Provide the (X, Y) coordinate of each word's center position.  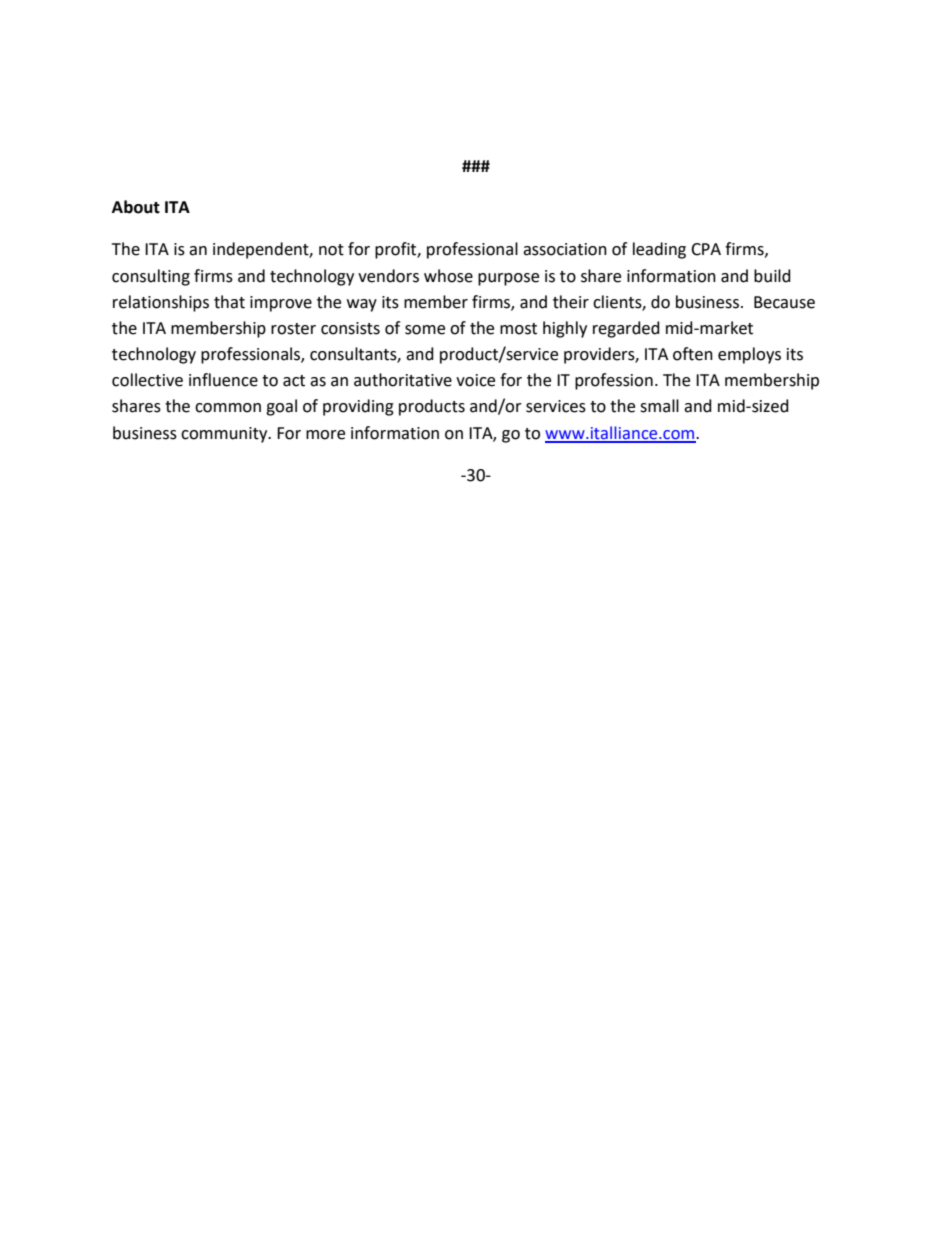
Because (784, 302)
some (425, 330)
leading (659, 250)
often (693, 354)
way (362, 305)
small (659, 406)
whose (448, 276)
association (565, 249)
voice (475, 380)
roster (293, 329)
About (136, 207)
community (225, 435)
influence (223, 380)
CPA (706, 249)
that (229, 302)
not (331, 250)
